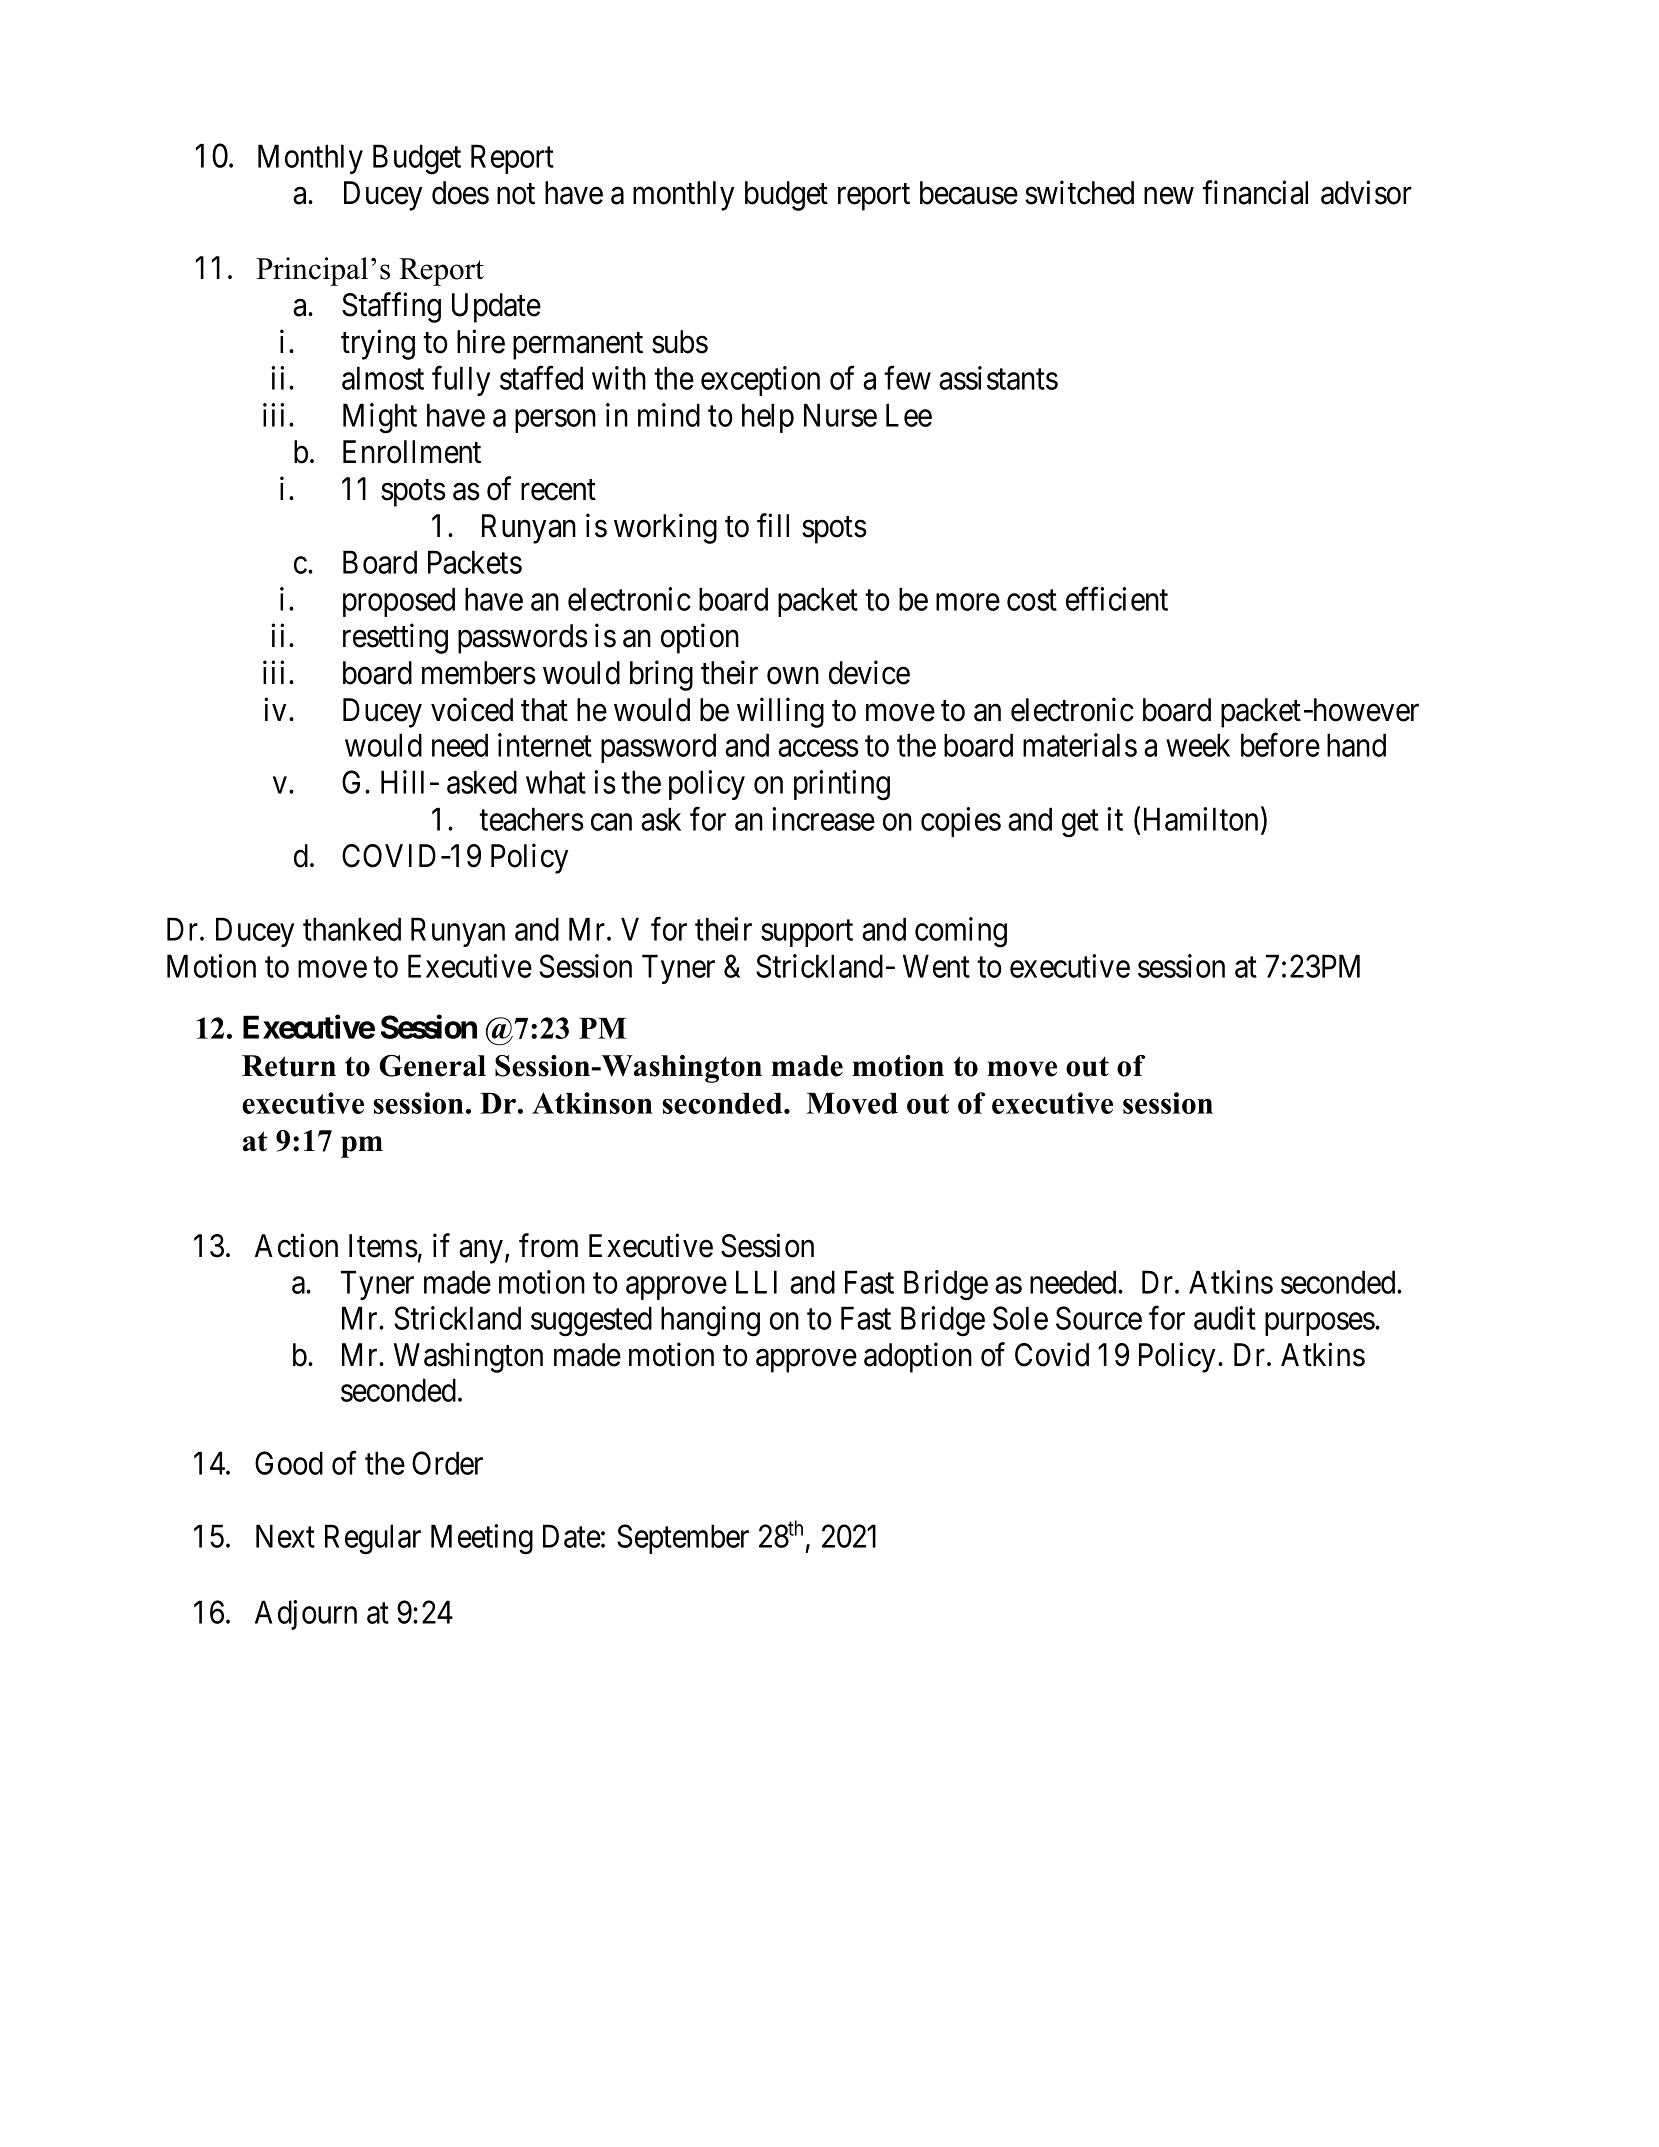 The height and width of the screenshot is (2147, 1659). Describe the element at coordinates (447, 1463) in the screenshot. I see `Order` at that location.
